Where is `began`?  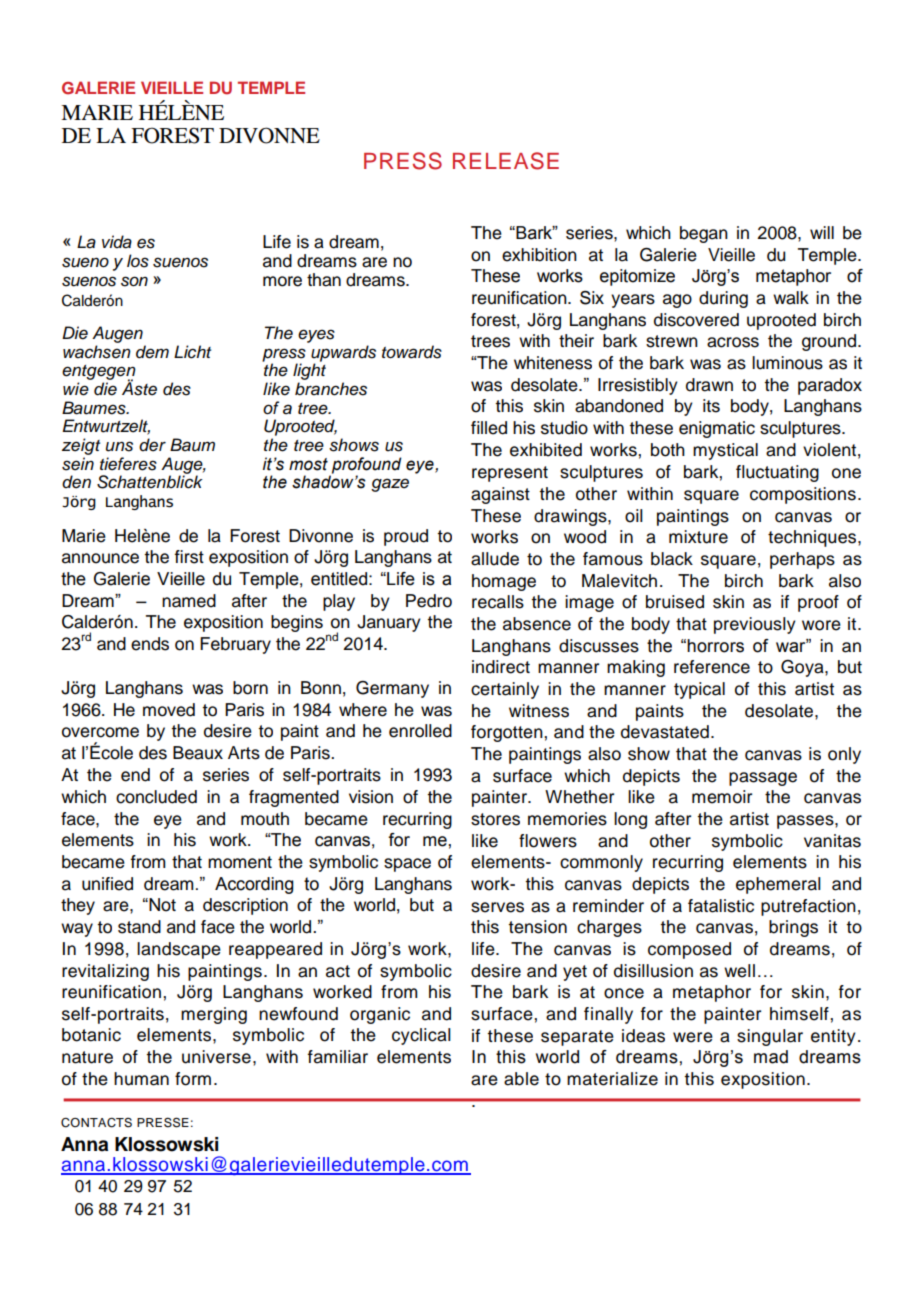
began is located at coordinates (704, 234).
